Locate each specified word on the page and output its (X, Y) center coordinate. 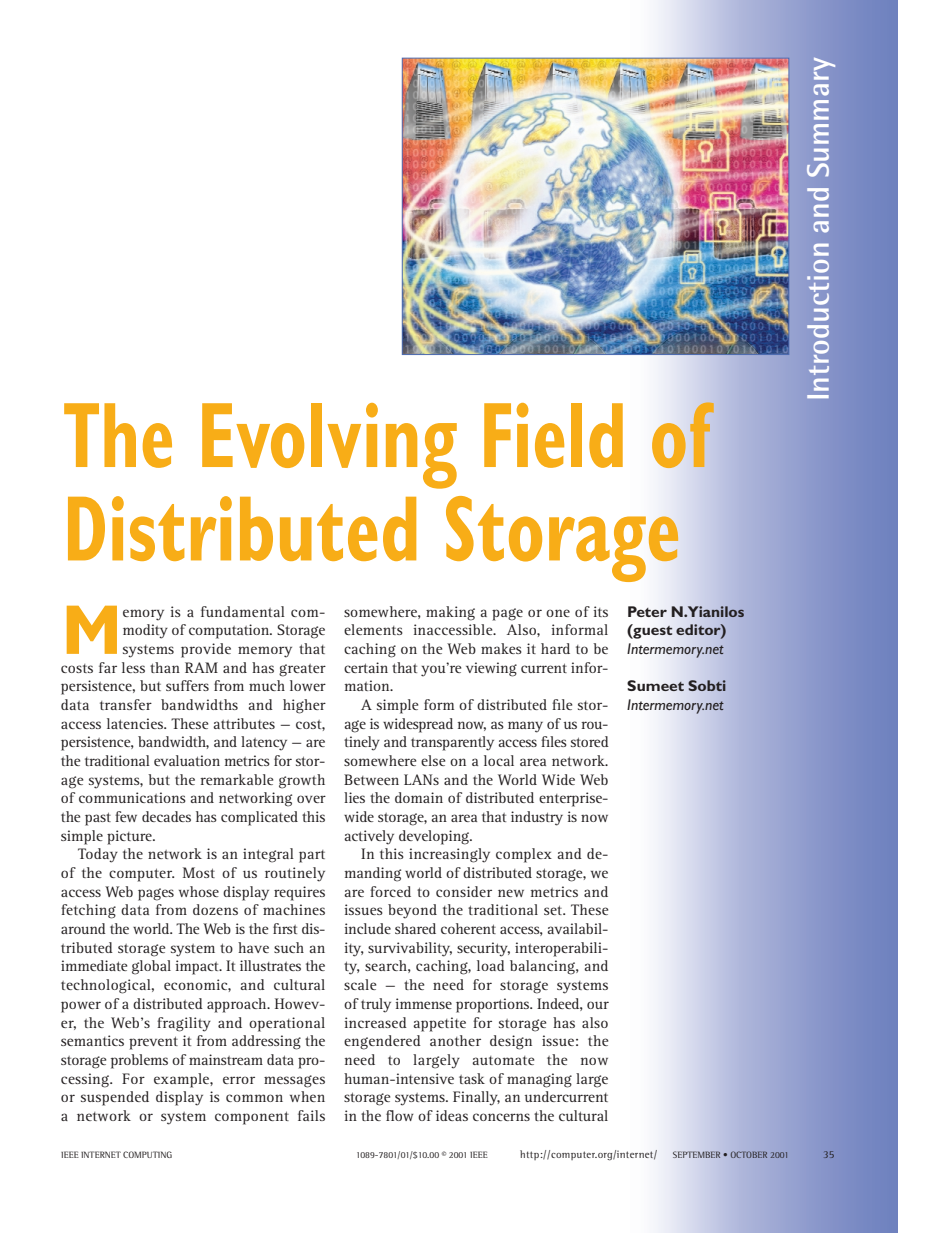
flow (400, 1115)
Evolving (329, 446)
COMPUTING (147, 1154)
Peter (647, 611)
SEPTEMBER (696, 1154)
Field (553, 435)
